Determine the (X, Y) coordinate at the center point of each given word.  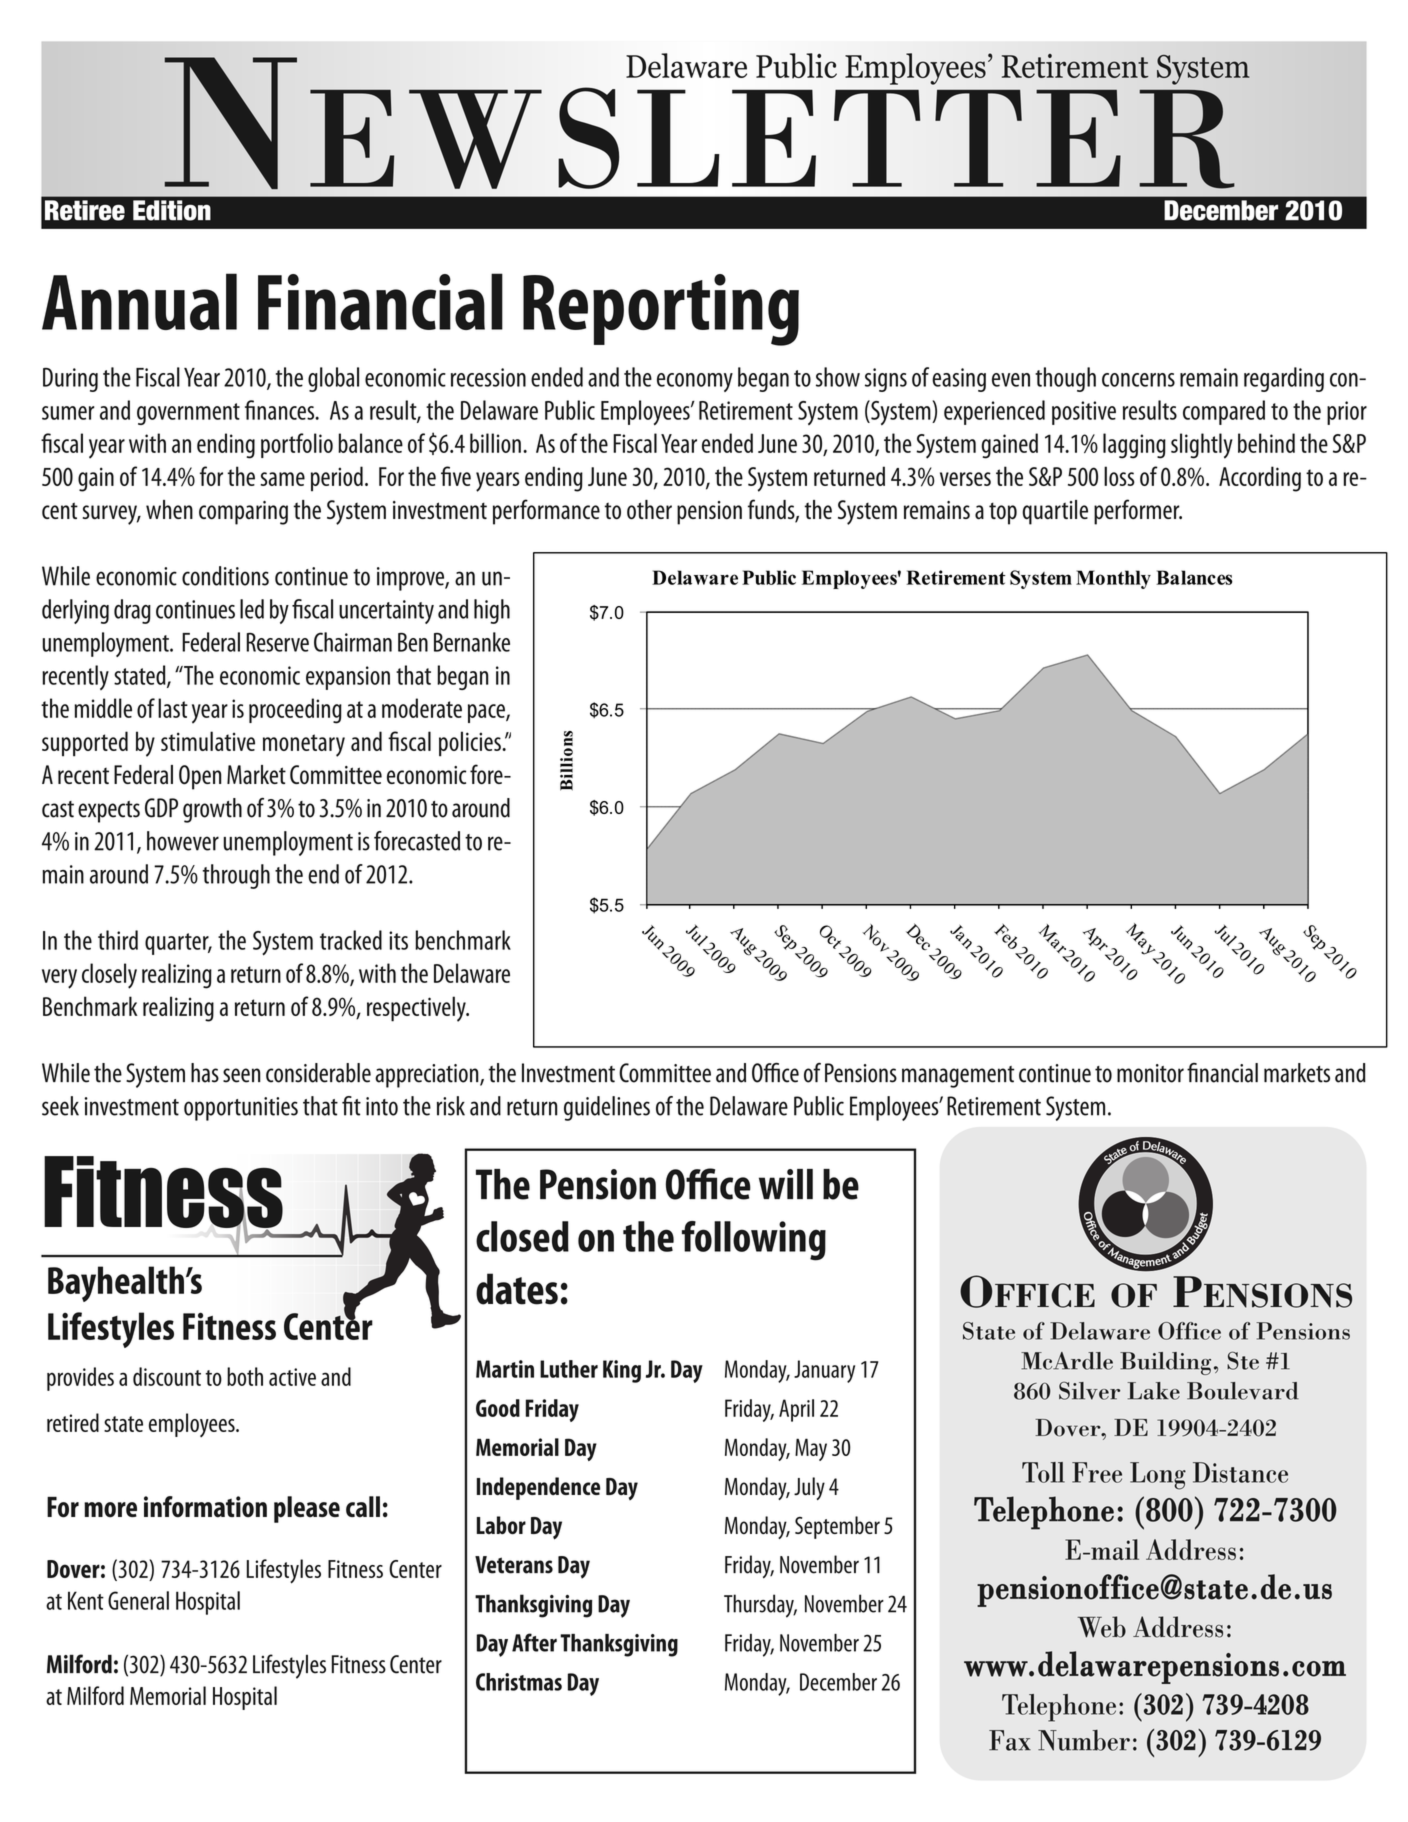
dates (517, 1289)
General (138, 1600)
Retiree (85, 210)
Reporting (661, 310)
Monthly (1113, 579)
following (754, 1241)
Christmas (519, 1682)
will (786, 1184)
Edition (172, 210)
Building (1165, 1363)
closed (522, 1236)
